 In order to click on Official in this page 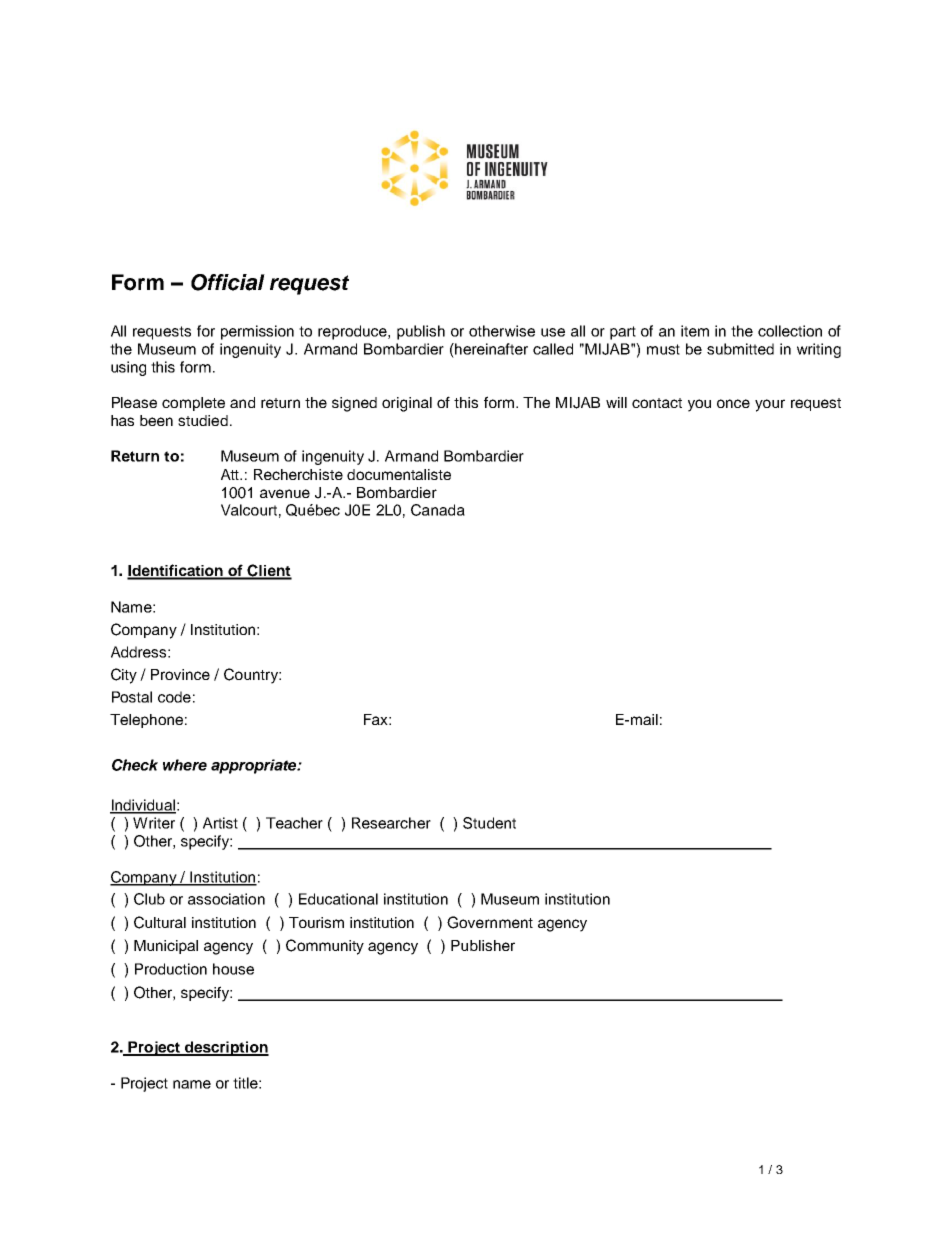, I will do `click(228, 282)`.
